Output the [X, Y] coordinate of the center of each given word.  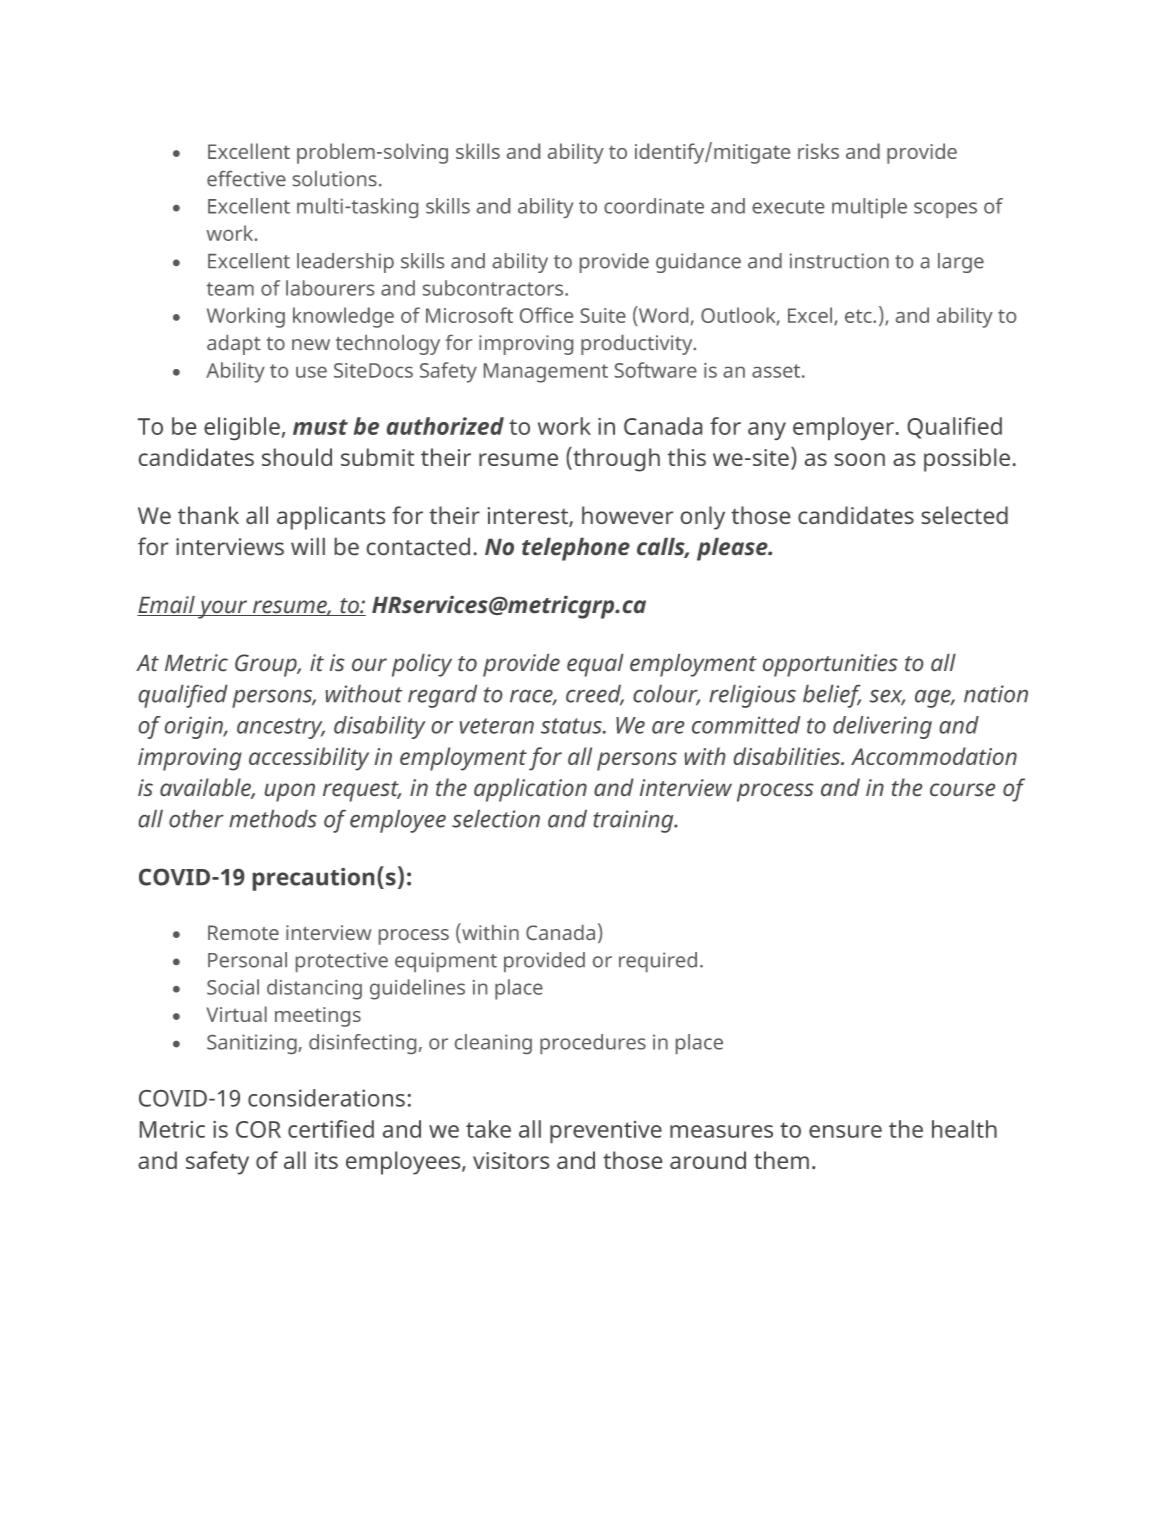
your [222, 609]
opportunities [830, 665]
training [635, 821]
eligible [242, 428]
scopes [945, 210]
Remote [243, 932]
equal [595, 665]
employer [843, 428]
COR [258, 1129]
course [962, 789]
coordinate [654, 206]
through [615, 459]
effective [246, 179]
